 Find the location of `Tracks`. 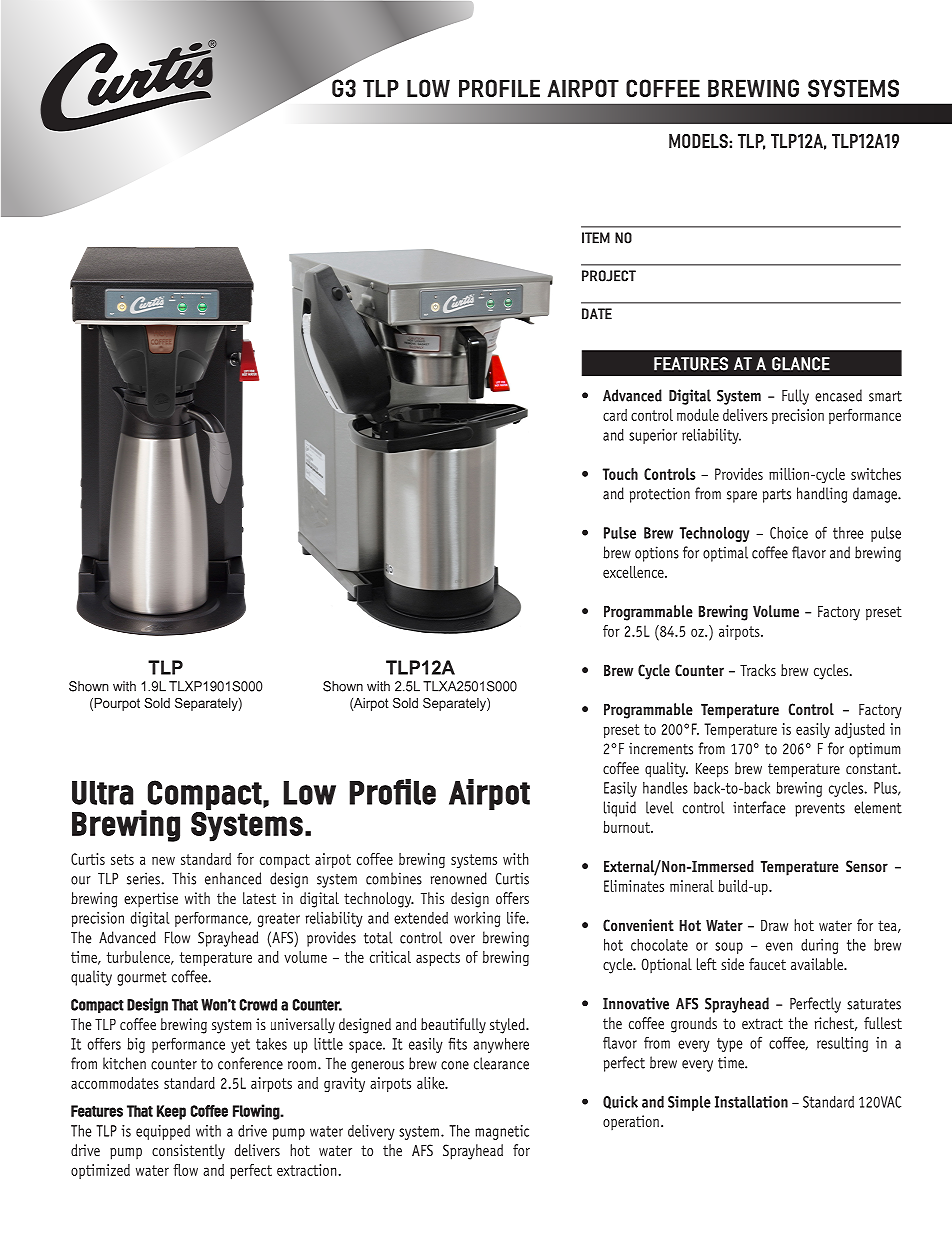

Tracks is located at coordinates (758, 670).
